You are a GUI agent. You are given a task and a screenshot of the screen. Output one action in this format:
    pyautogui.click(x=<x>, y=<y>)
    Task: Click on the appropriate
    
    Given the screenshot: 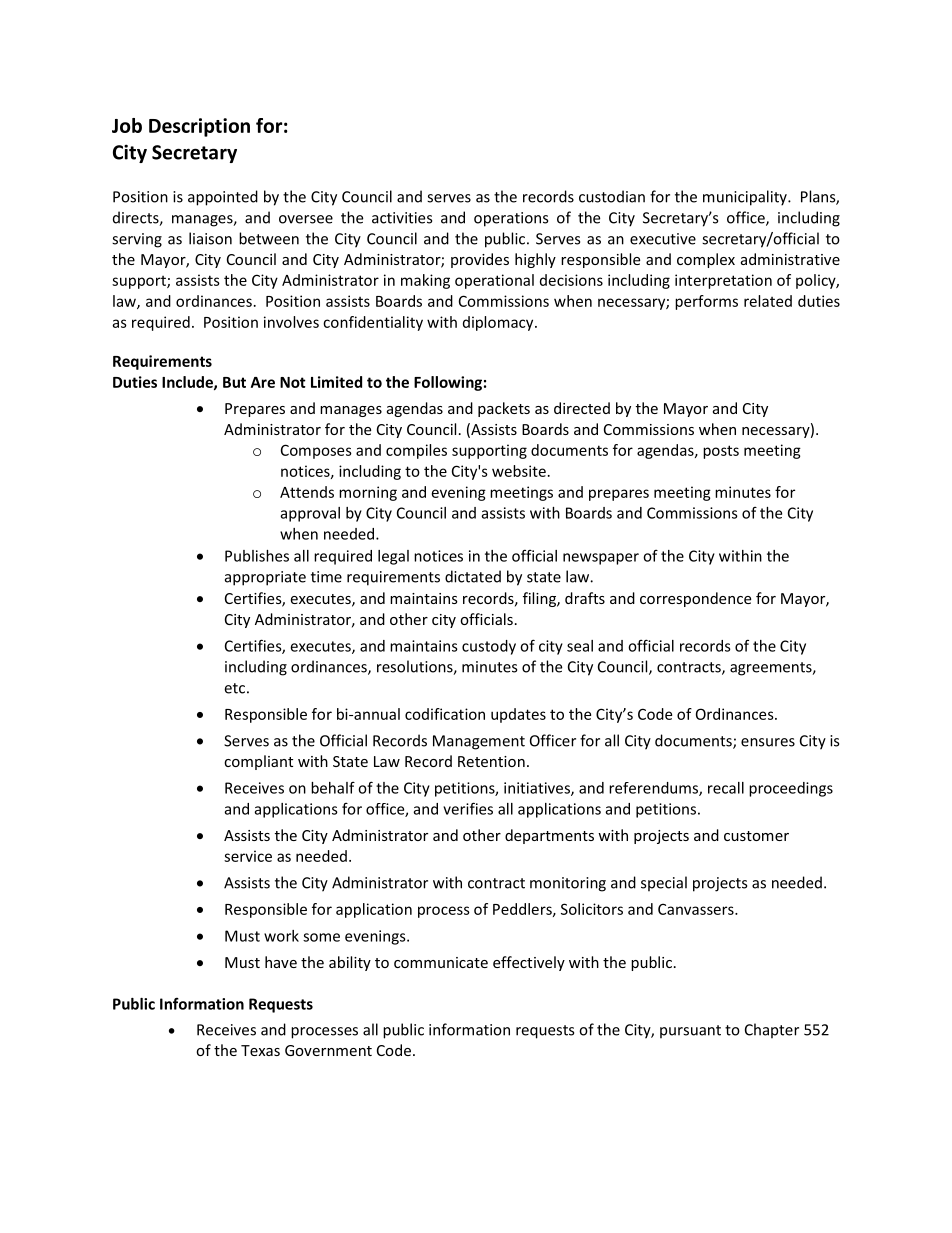 What is the action you would take?
    pyautogui.click(x=265, y=578)
